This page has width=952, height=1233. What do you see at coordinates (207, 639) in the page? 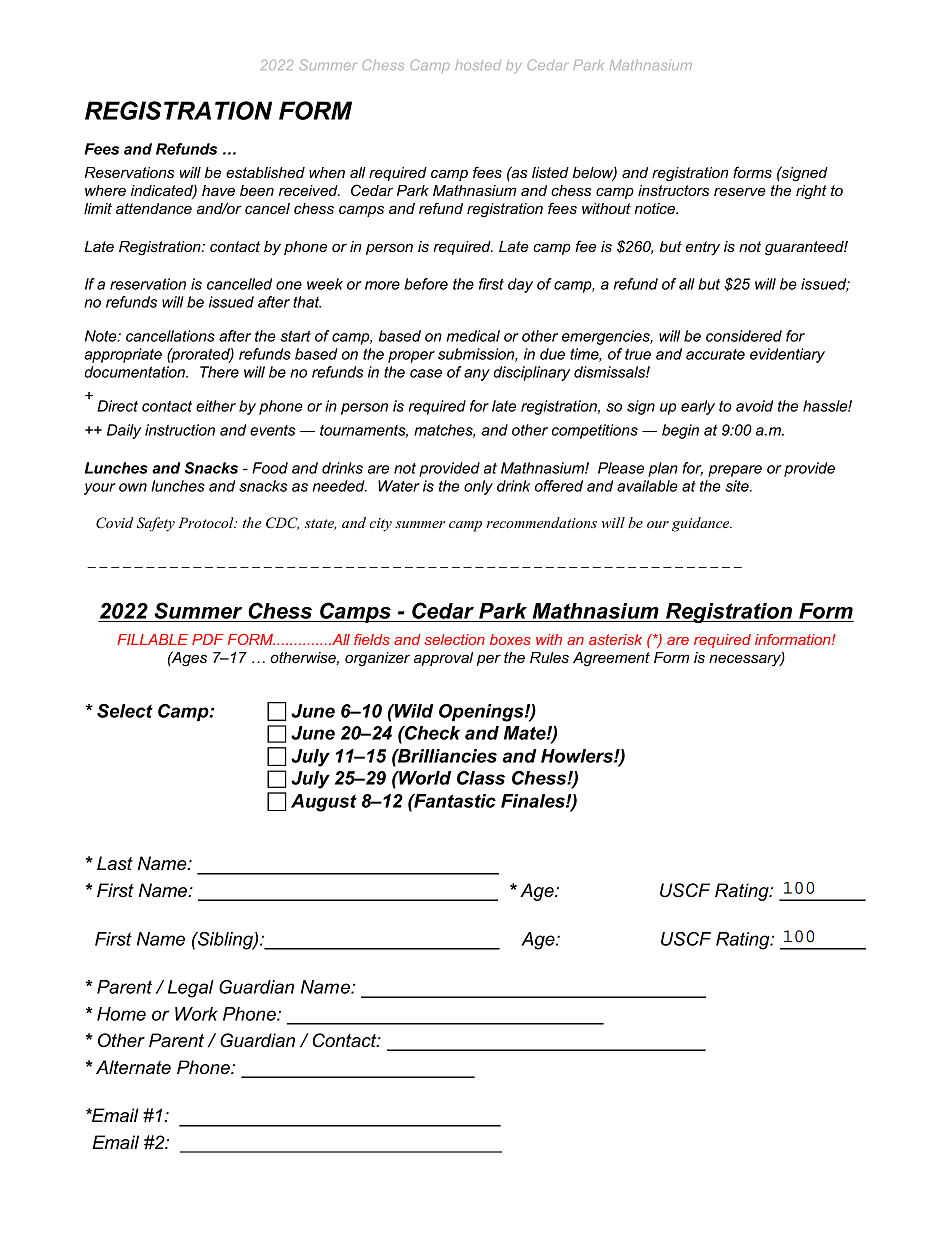
I see `PDF` at bounding box center [207, 639].
